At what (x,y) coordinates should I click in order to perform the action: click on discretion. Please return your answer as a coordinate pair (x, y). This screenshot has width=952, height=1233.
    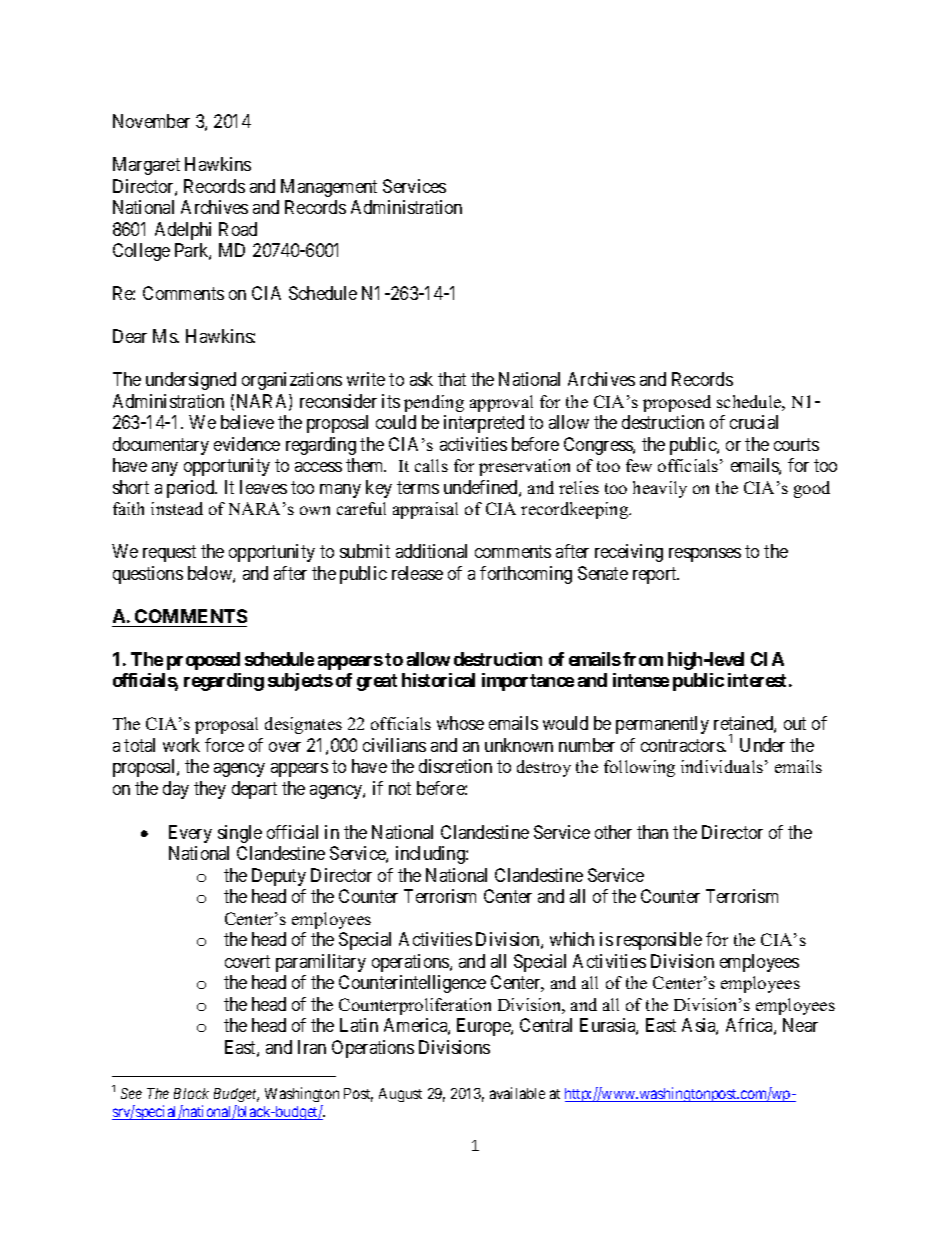
    Looking at the image, I should click on (455, 766).
